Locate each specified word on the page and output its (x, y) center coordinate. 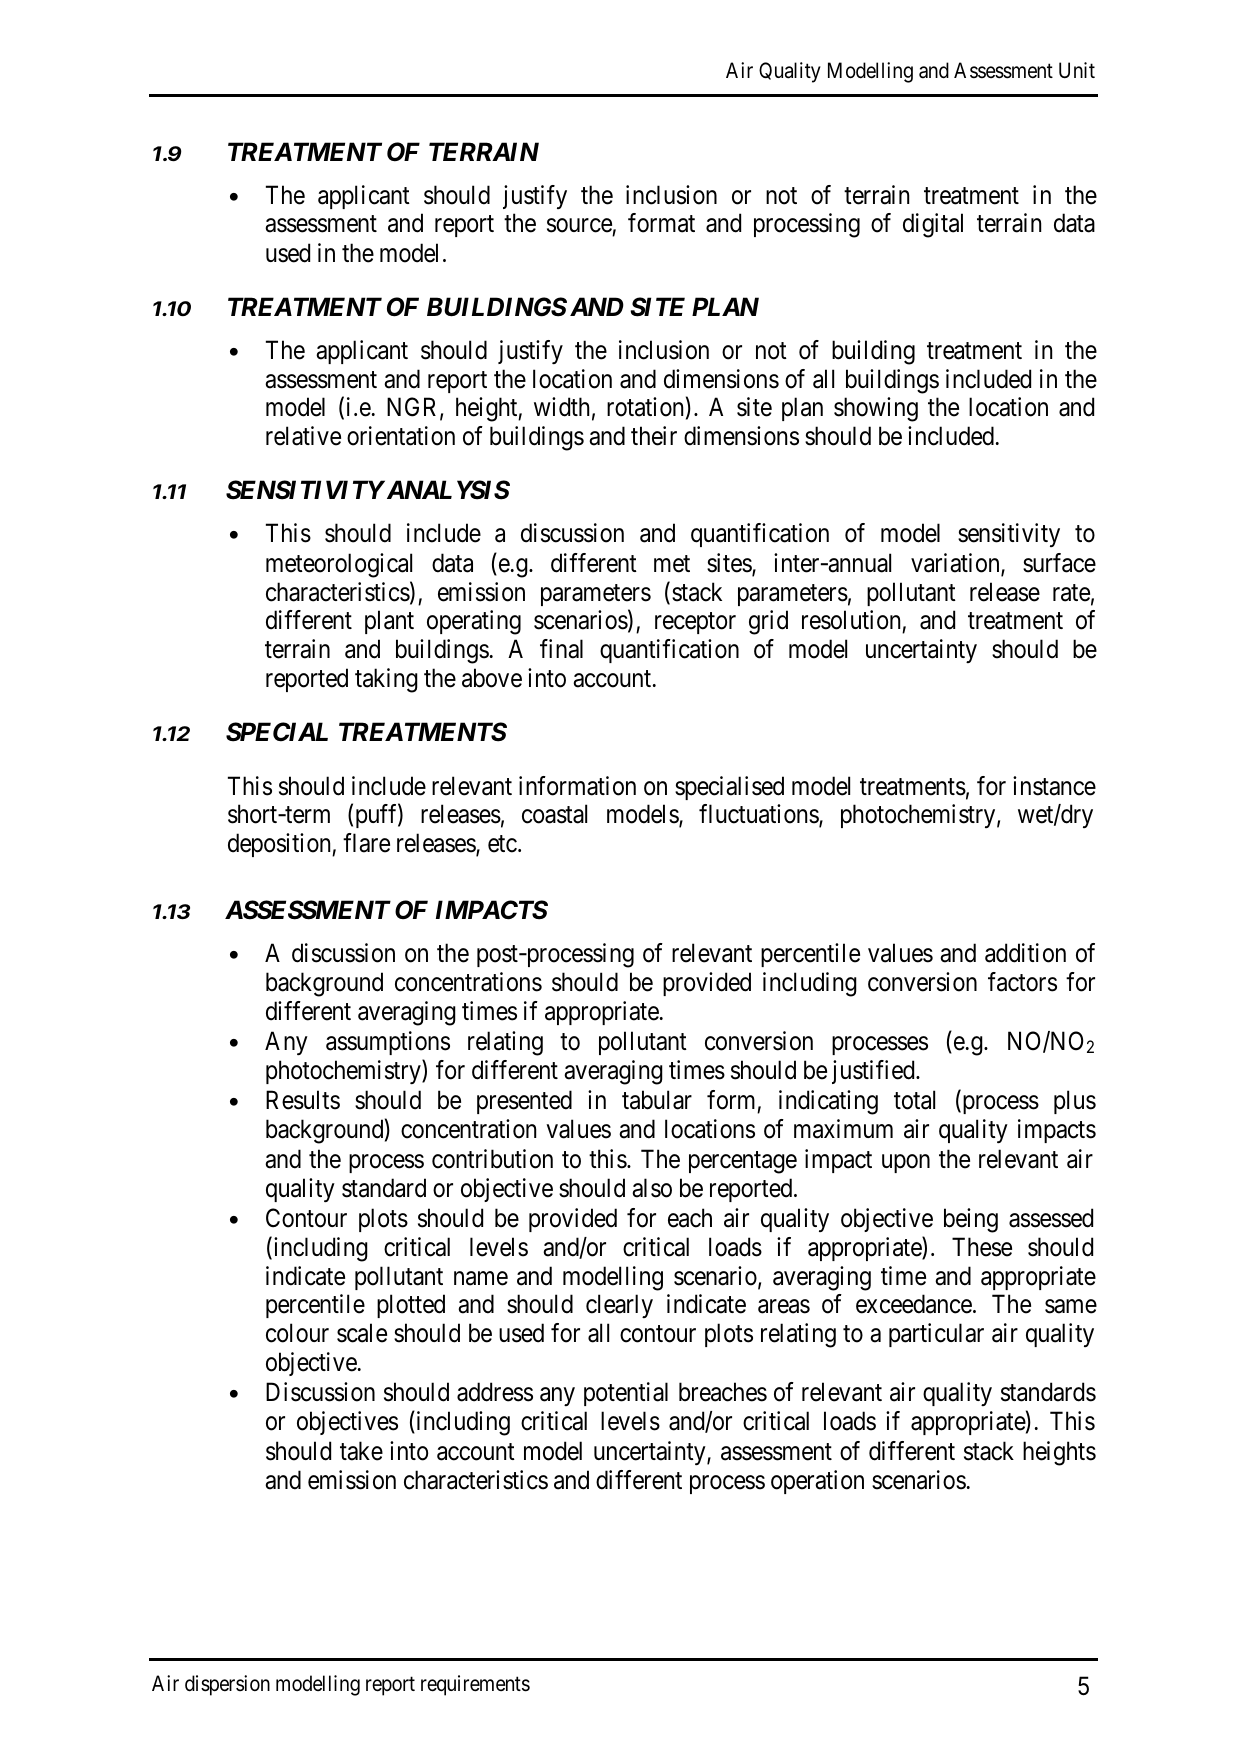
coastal (554, 814)
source (580, 227)
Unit (1077, 70)
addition (1025, 953)
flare (366, 843)
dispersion (227, 1685)
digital (933, 225)
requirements (475, 1685)
